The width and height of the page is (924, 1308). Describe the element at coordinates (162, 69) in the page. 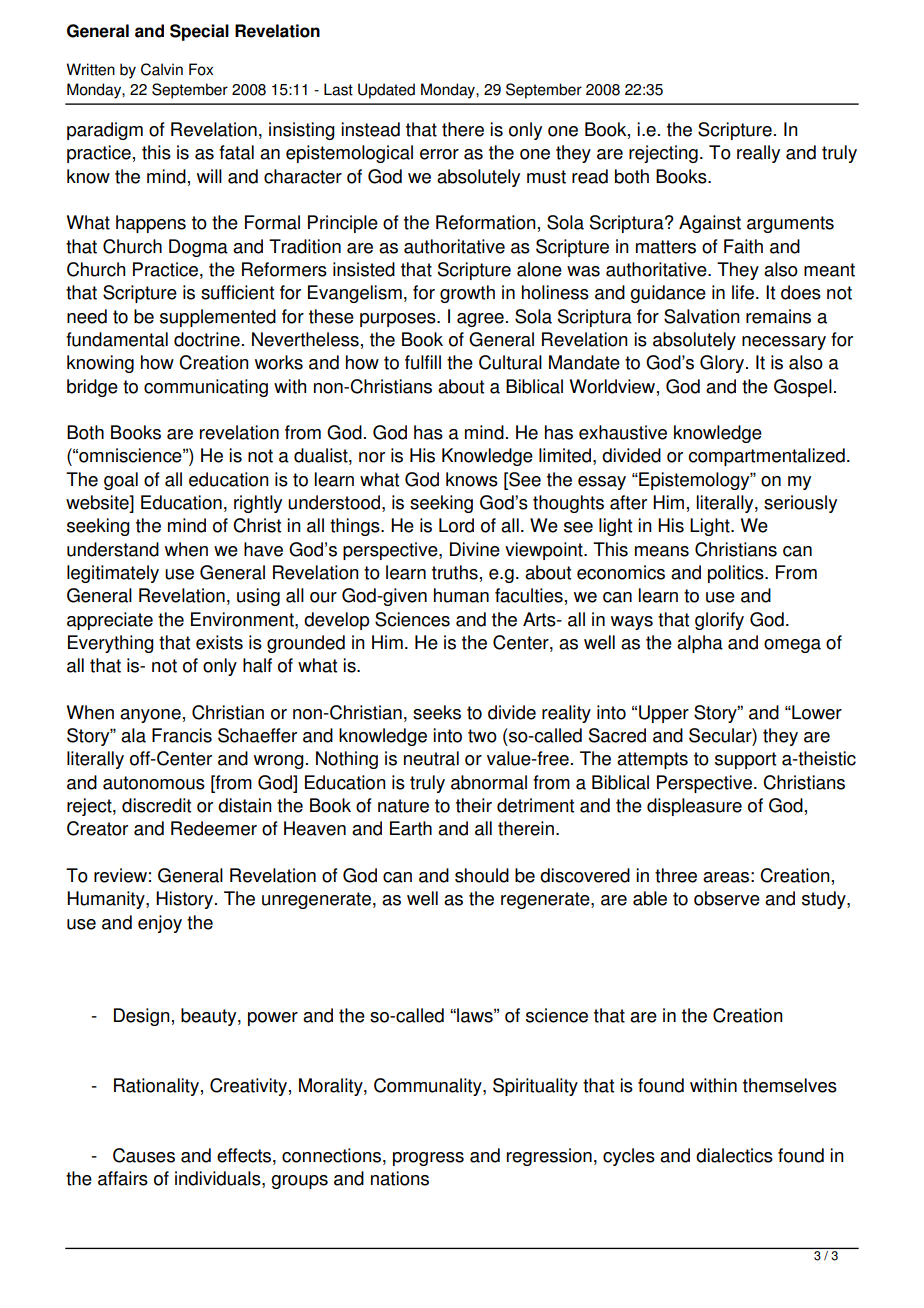

I see `Calvin` at that location.
